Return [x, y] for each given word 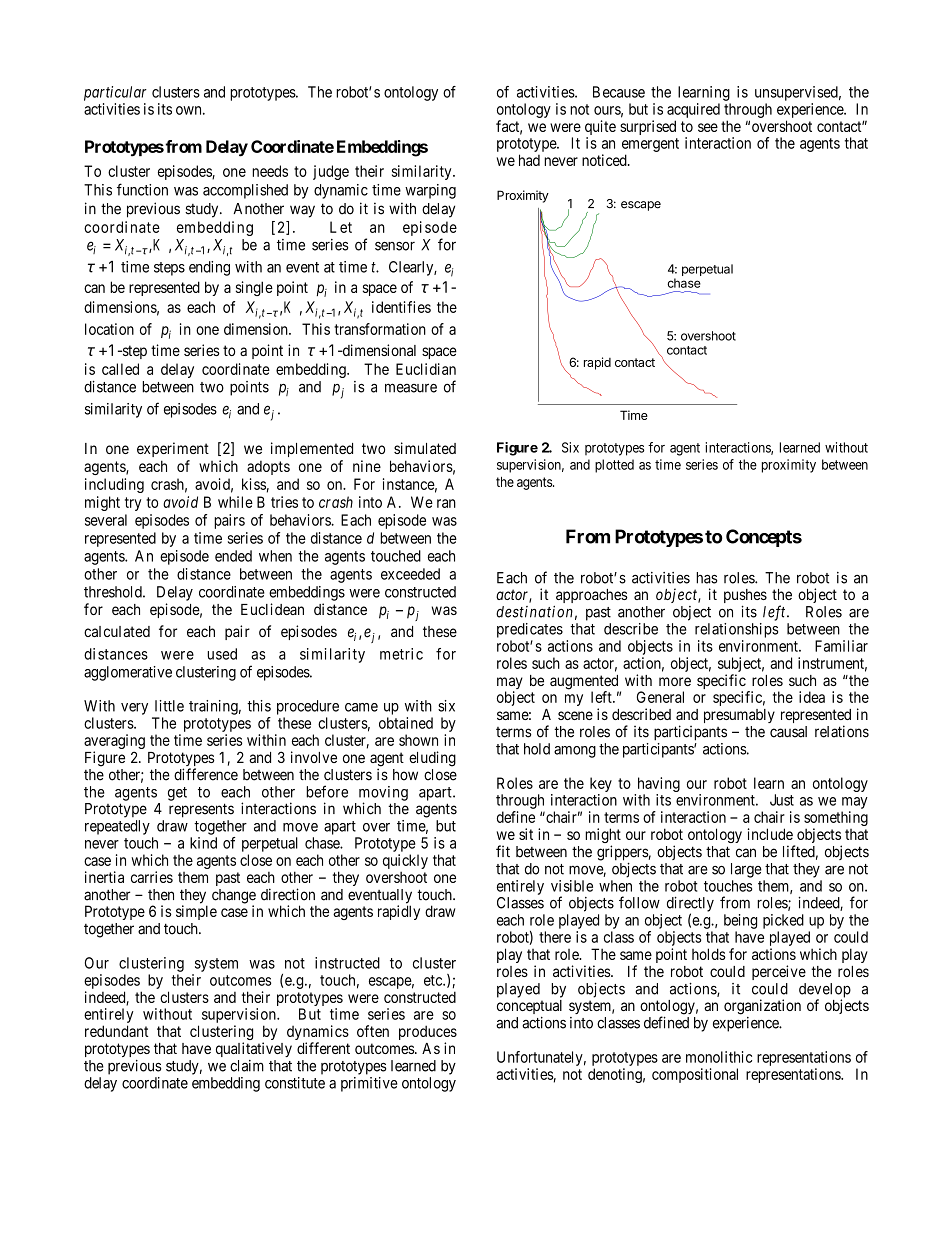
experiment [173, 449]
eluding [432, 759]
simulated [425, 448]
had [529, 160]
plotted [614, 466]
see [708, 127]
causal [788, 732]
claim [247, 1066]
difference [206, 774]
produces [428, 1034]
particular [115, 93]
